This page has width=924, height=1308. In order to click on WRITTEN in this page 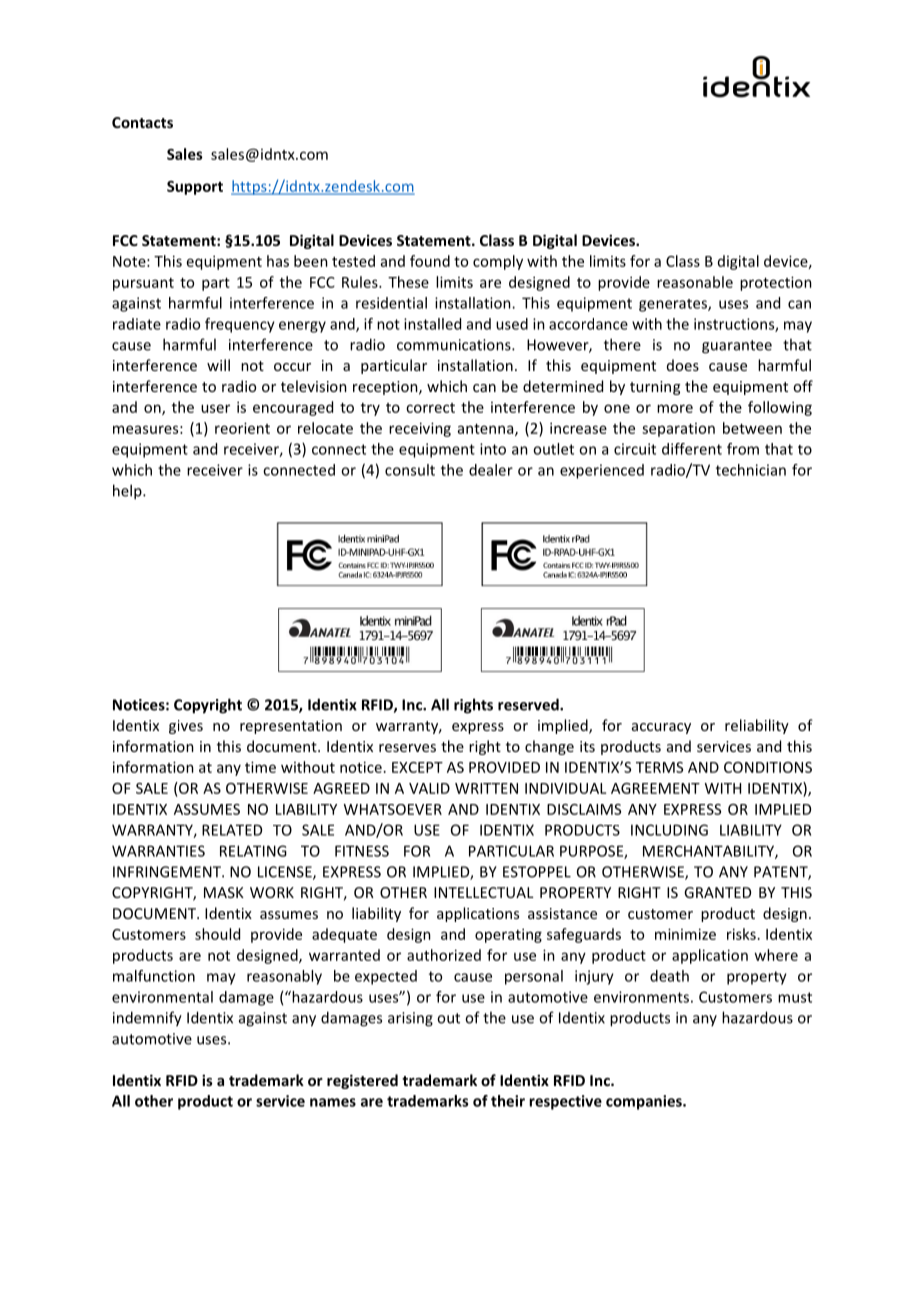, I will do `click(486, 788)`.
